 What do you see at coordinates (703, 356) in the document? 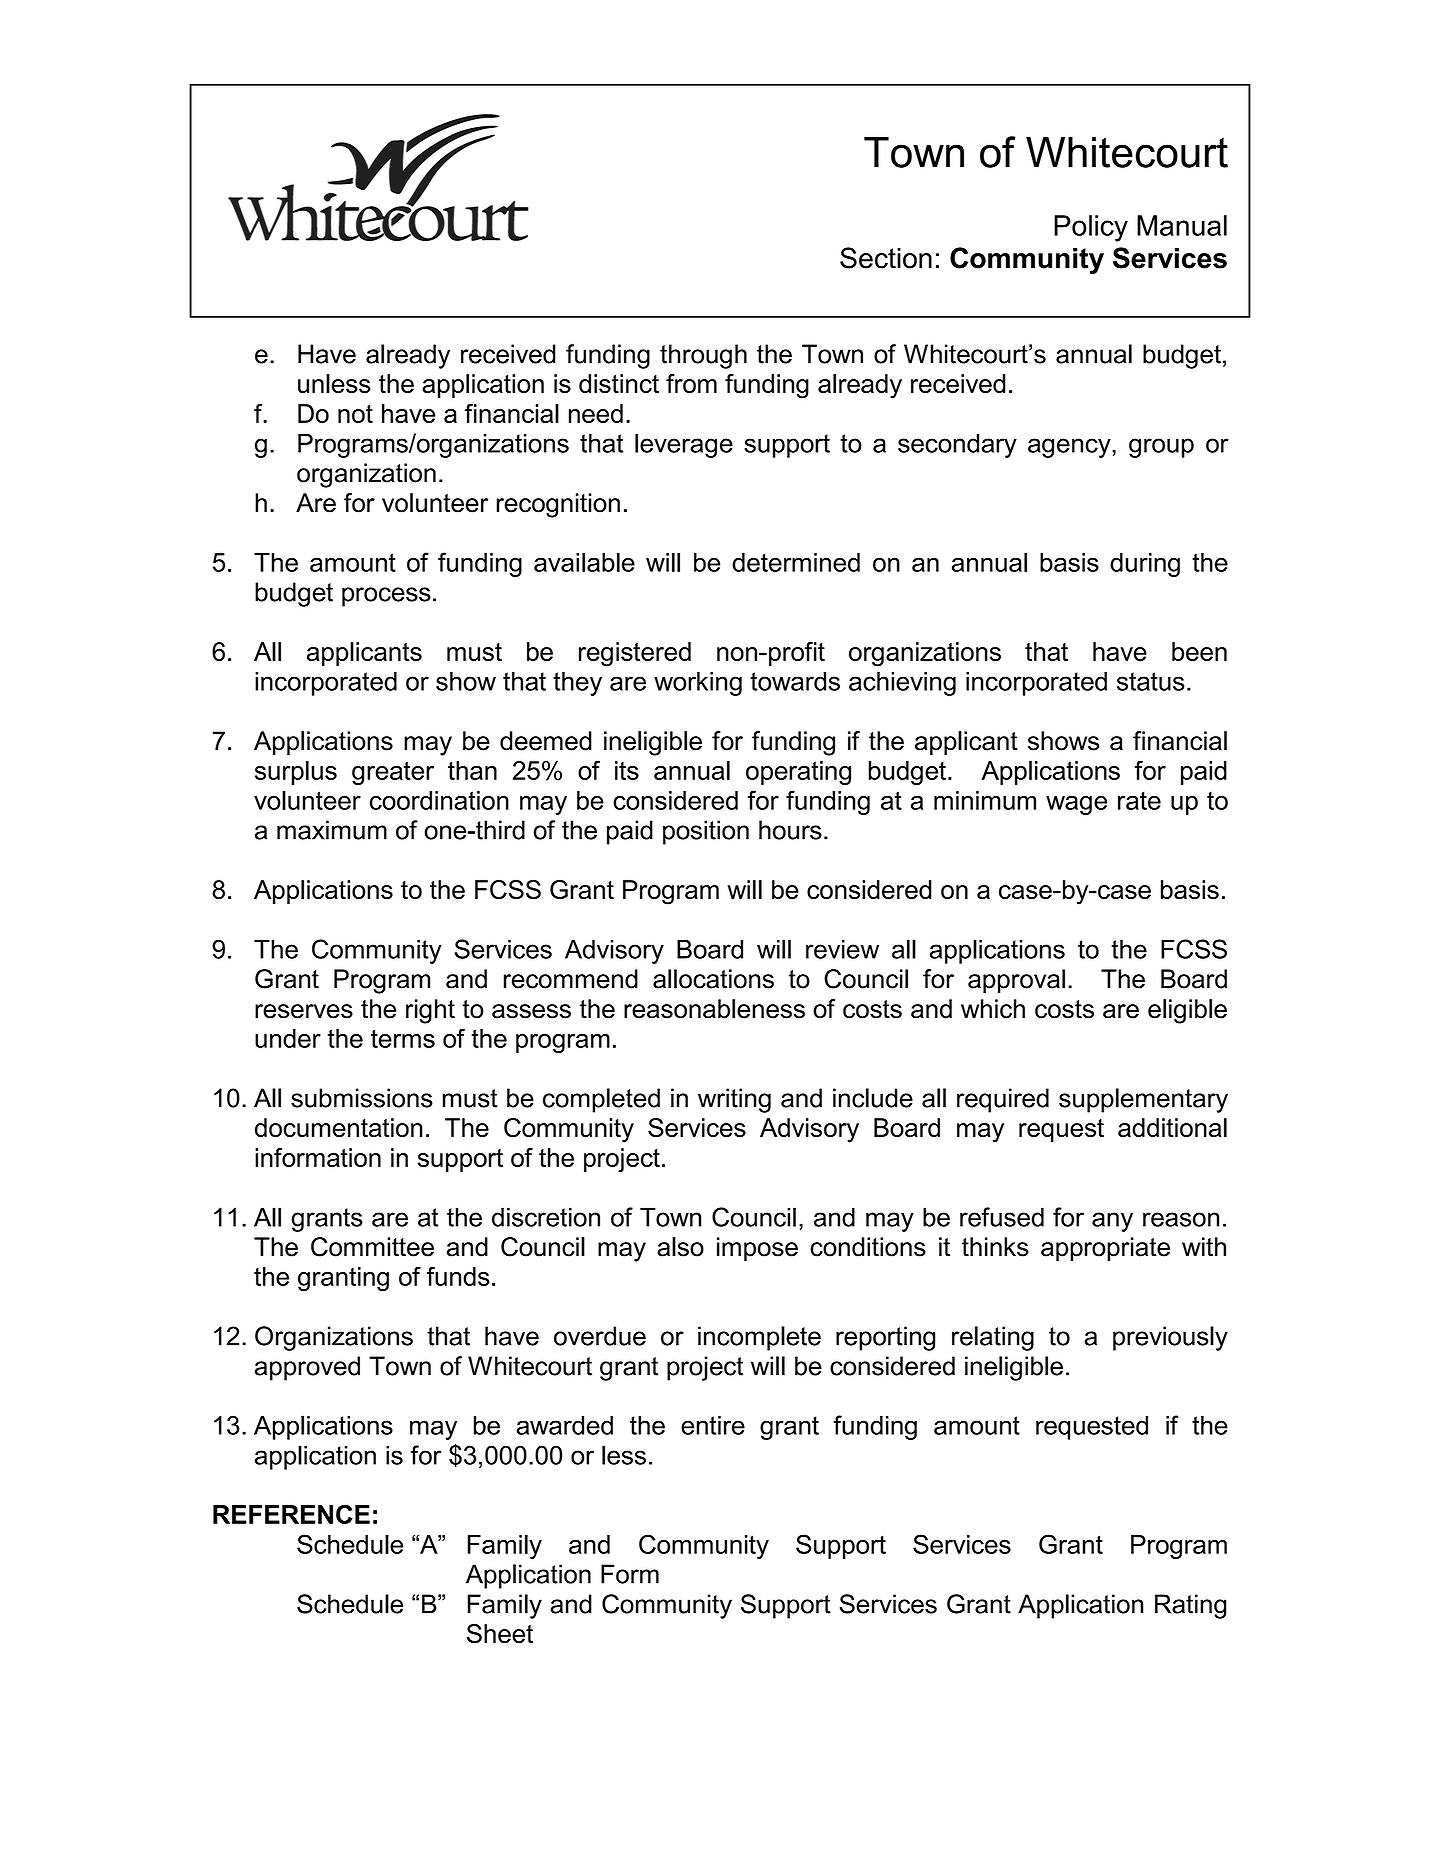
I see `through` at bounding box center [703, 356].
